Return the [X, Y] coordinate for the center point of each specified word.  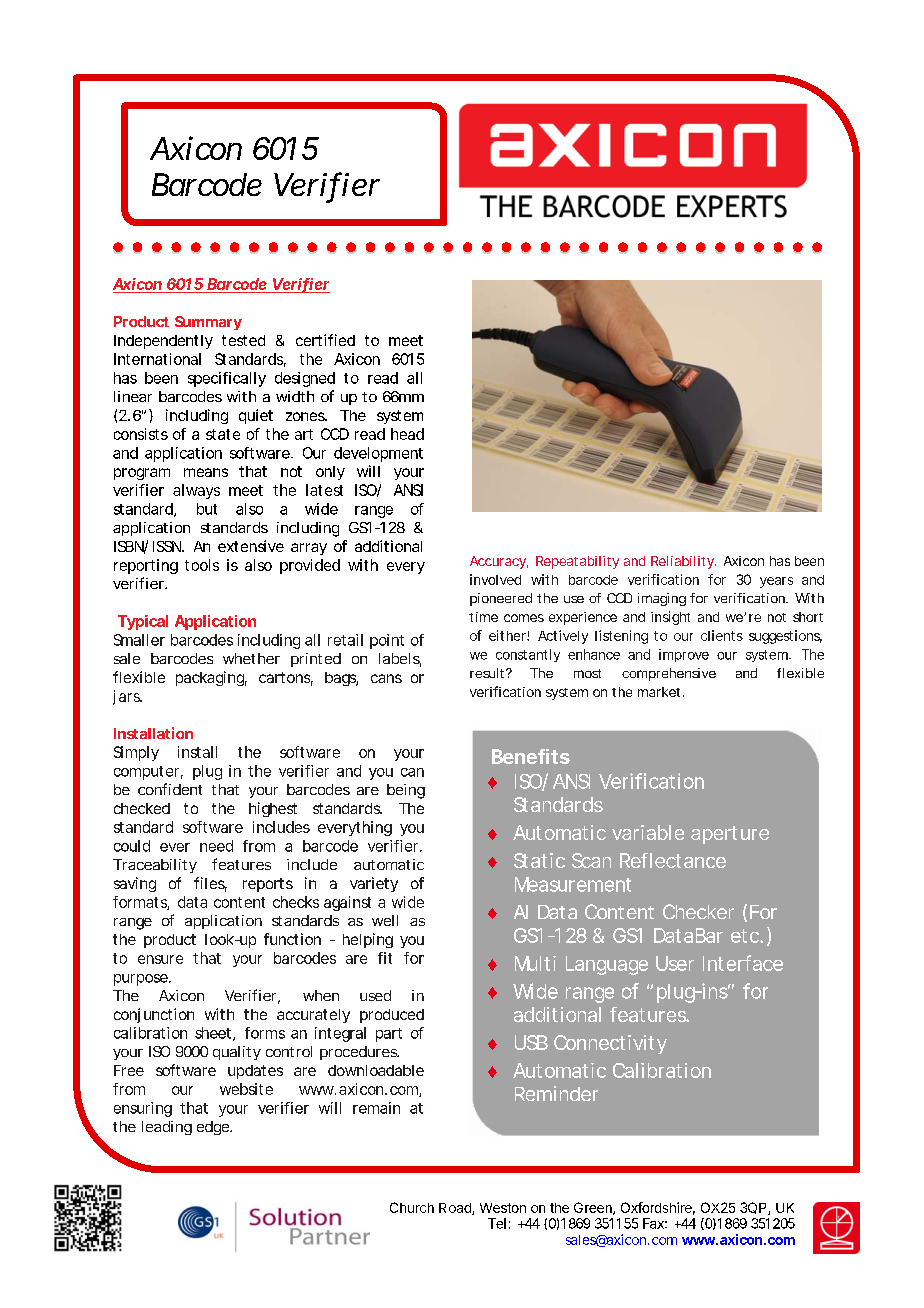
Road [456, 1209]
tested [243, 340]
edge [214, 1128]
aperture [730, 835]
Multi [535, 963]
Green [594, 1208]
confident [170, 789]
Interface [743, 963]
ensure [160, 959]
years [776, 582]
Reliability [683, 562]
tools [202, 565]
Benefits [531, 756]
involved [495, 579]
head [407, 434]
